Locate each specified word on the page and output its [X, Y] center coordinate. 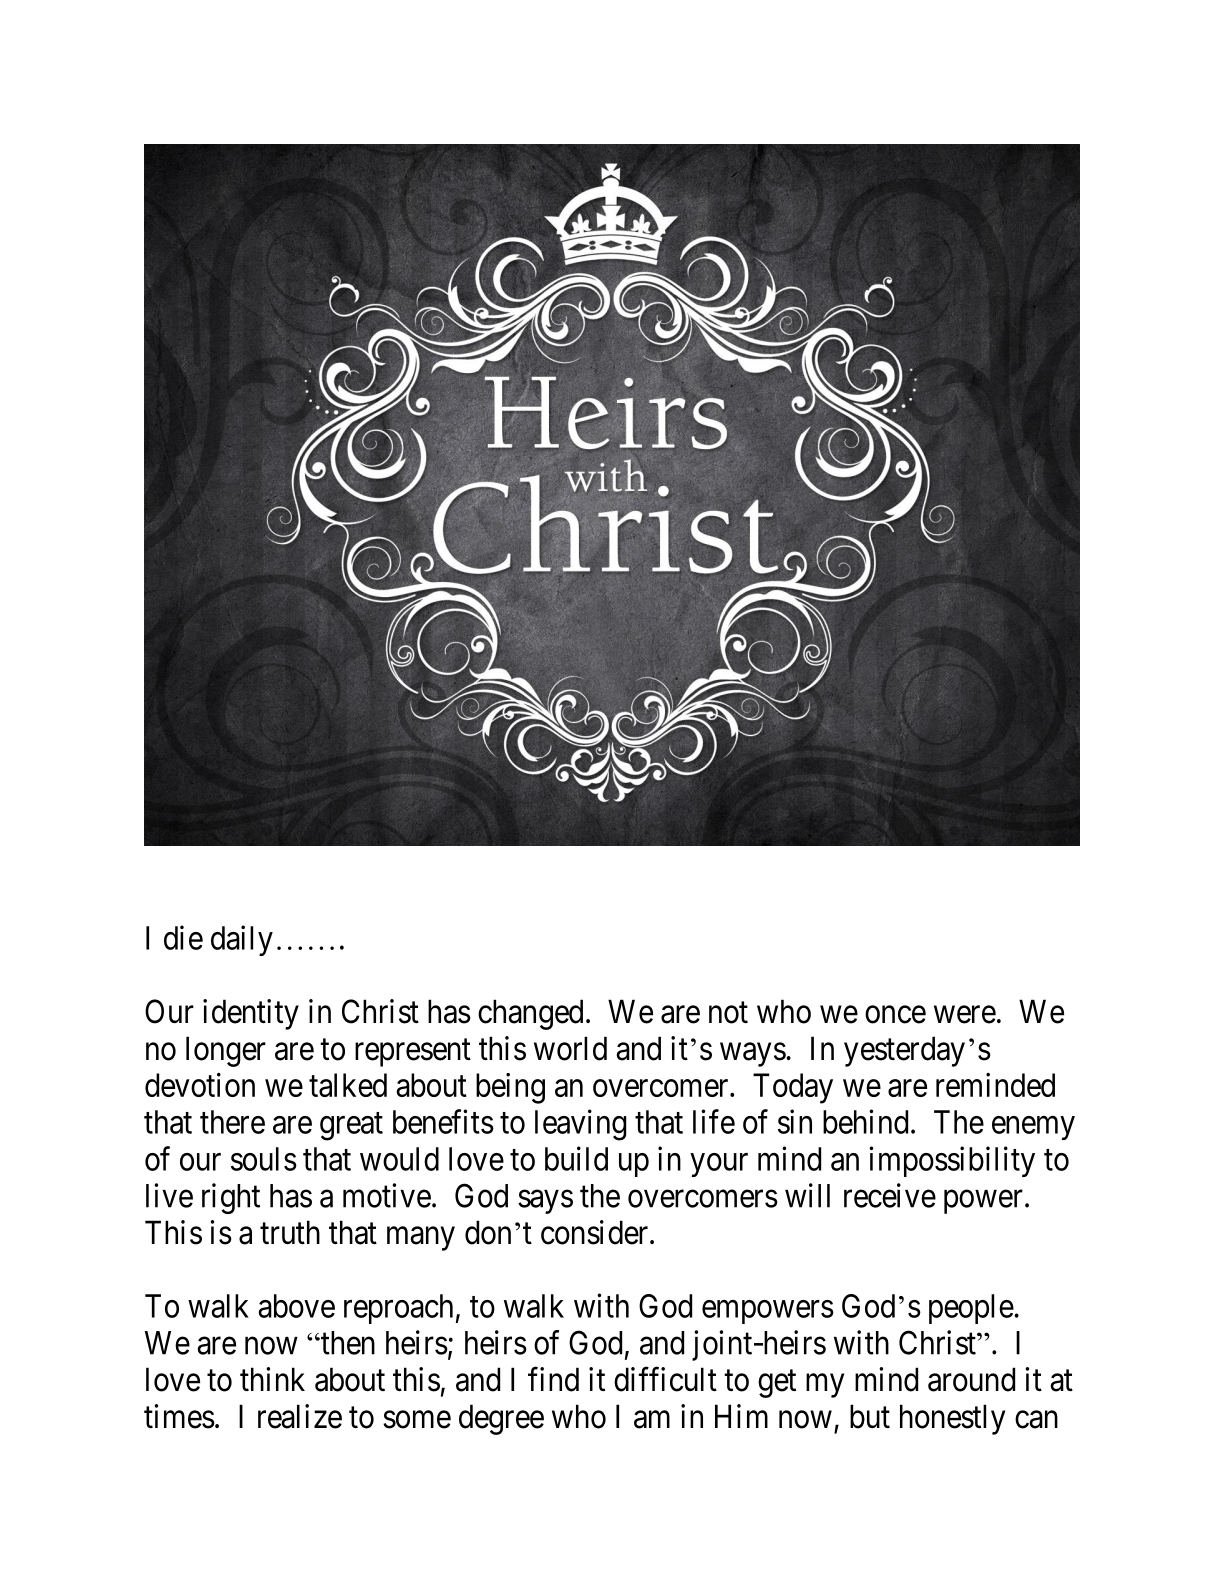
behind [865, 1121]
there [232, 1122]
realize [300, 1416]
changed [530, 1014]
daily [242, 940]
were [965, 1015]
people [971, 1309]
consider [596, 1232]
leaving [581, 1125]
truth [290, 1232]
